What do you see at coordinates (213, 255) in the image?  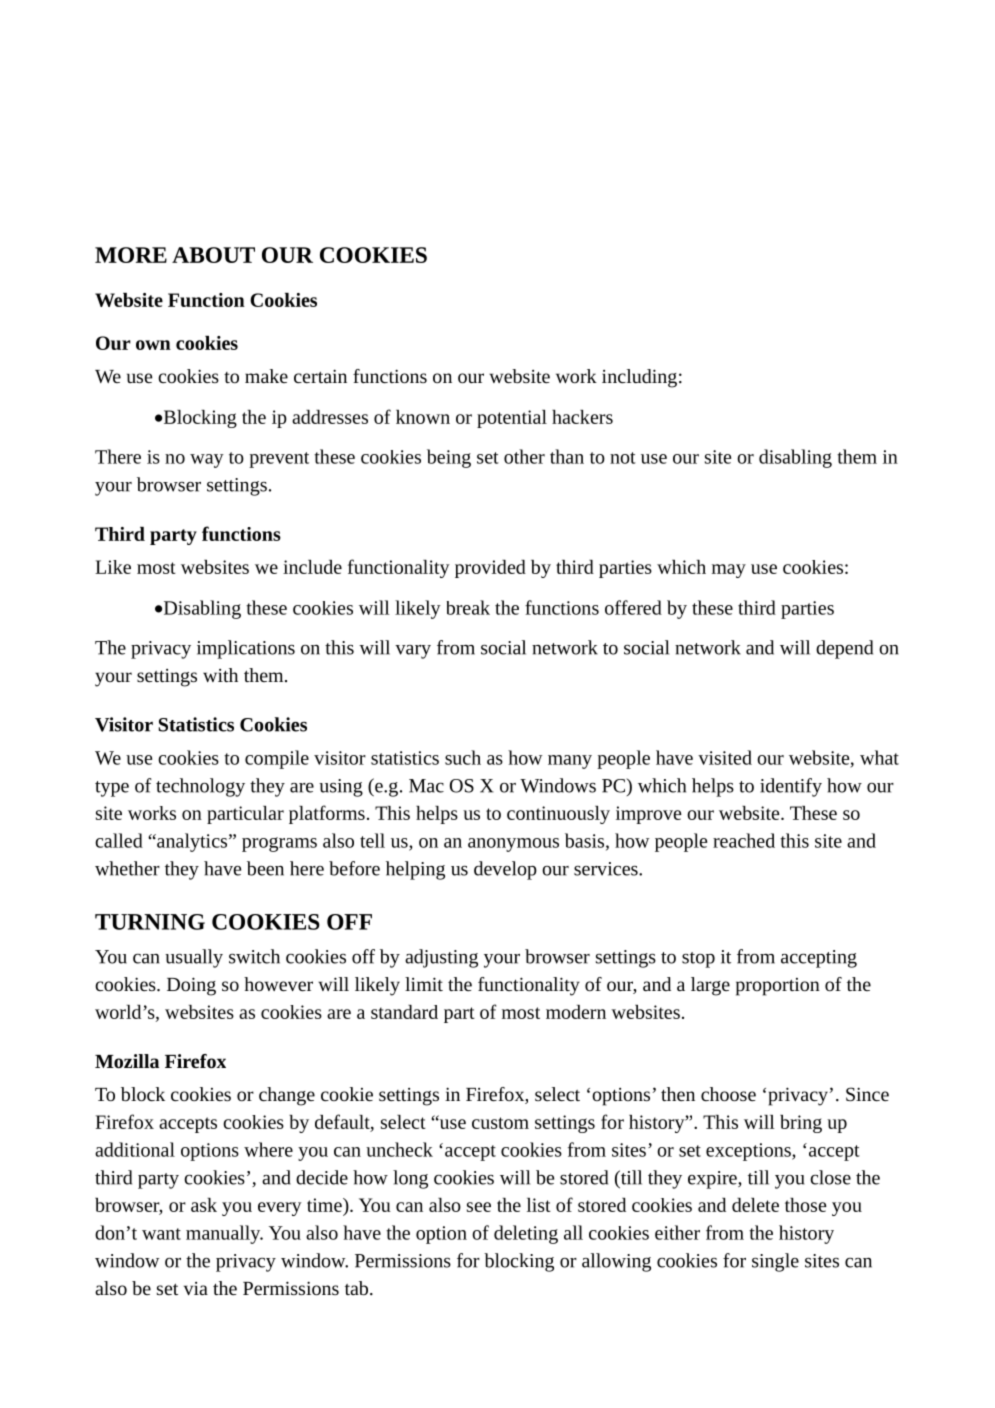 I see `ABOUT` at bounding box center [213, 255].
